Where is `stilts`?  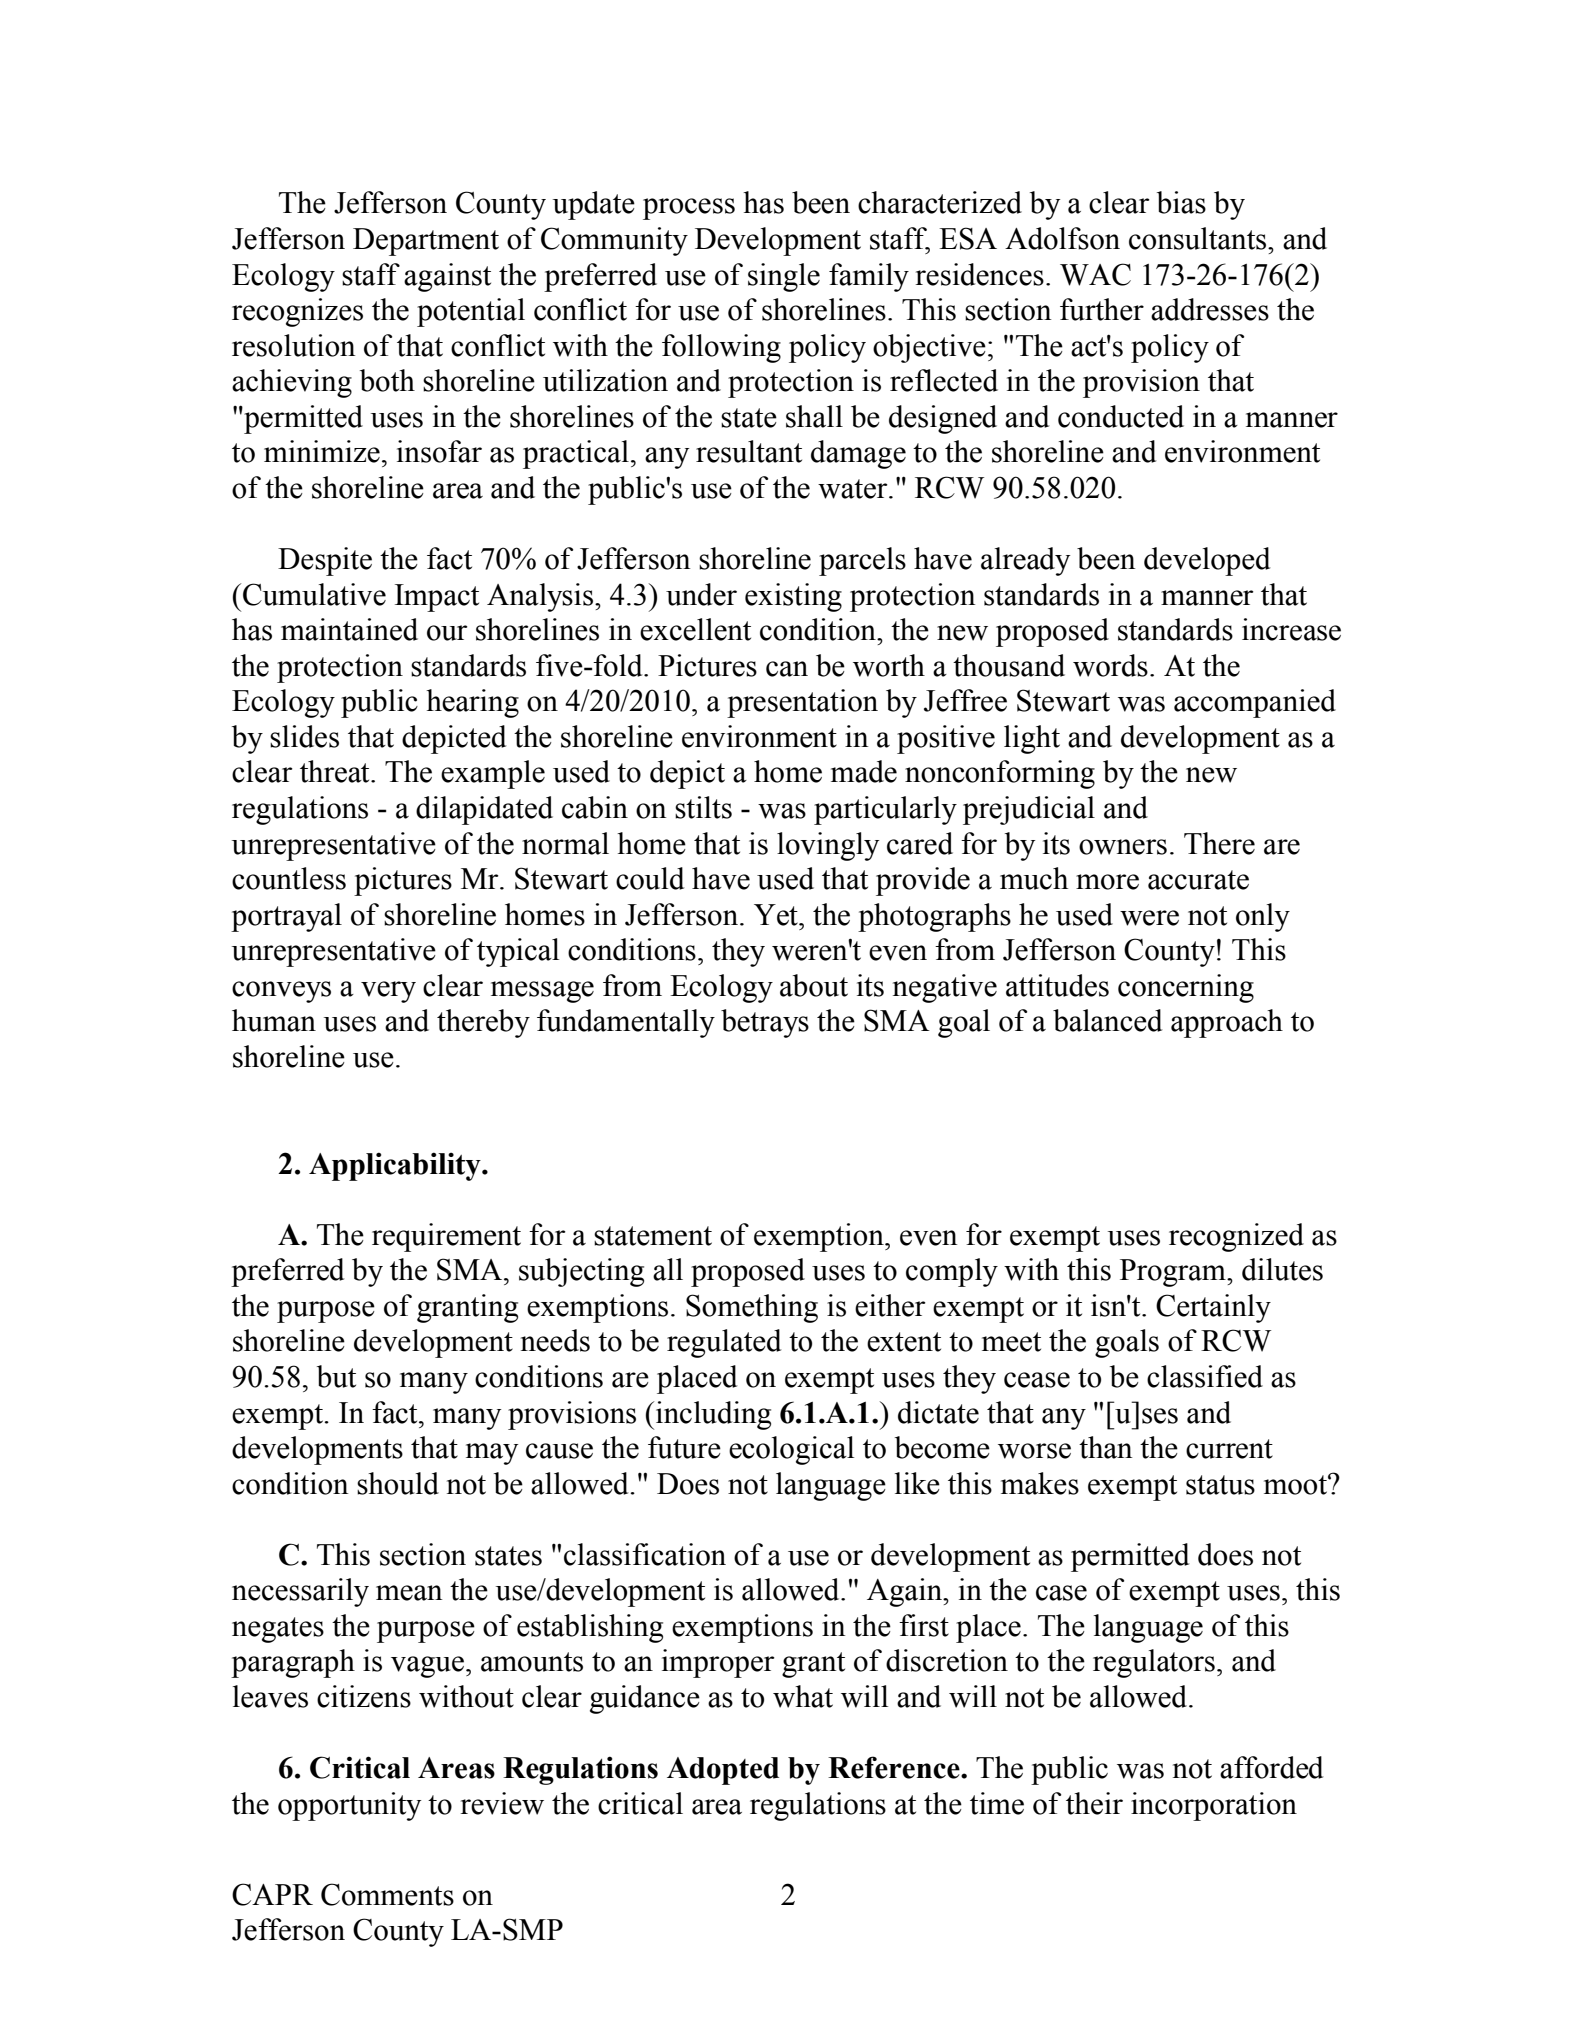 stilts is located at coordinates (703, 807).
